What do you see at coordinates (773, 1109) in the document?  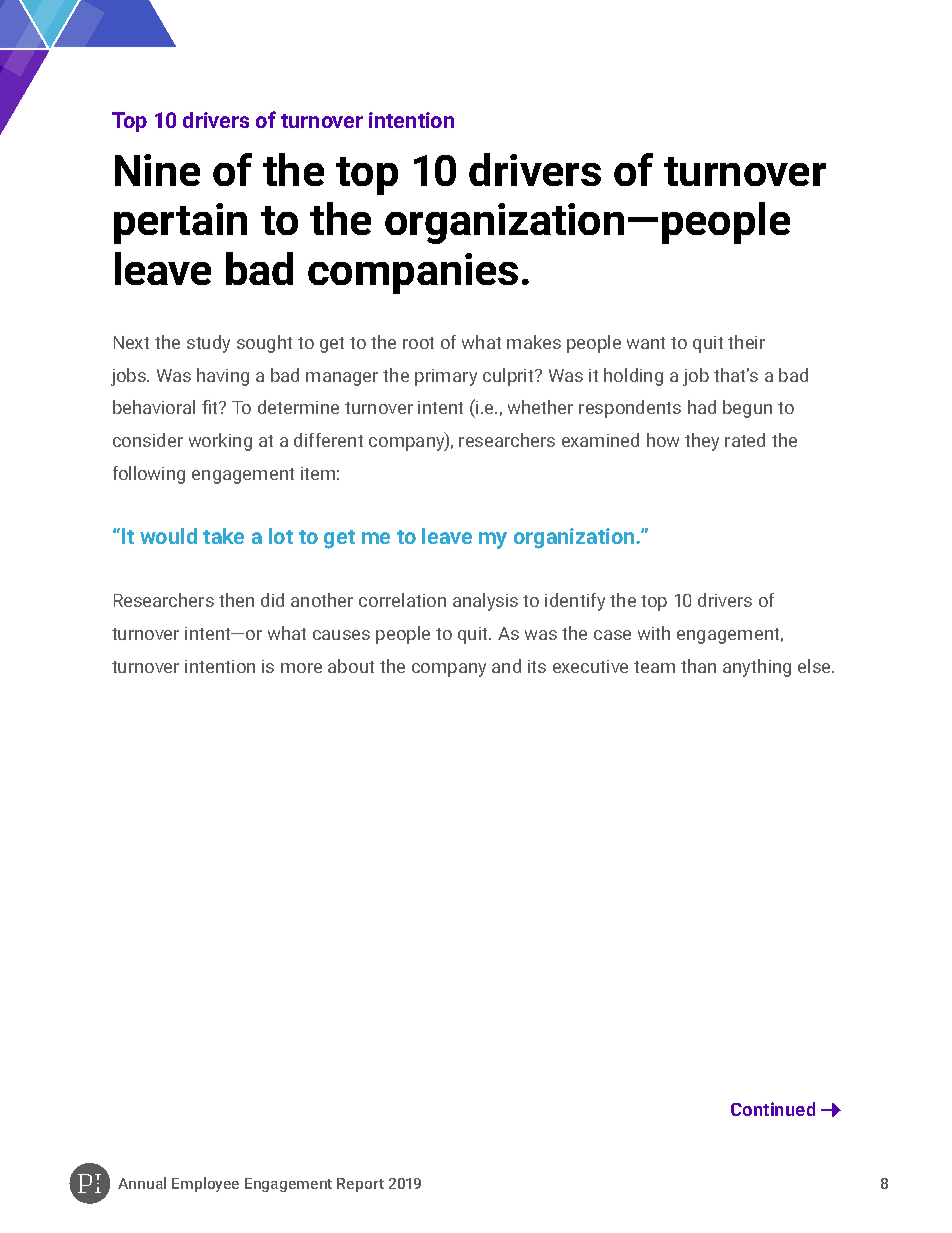 I see `Continued` at bounding box center [773, 1109].
